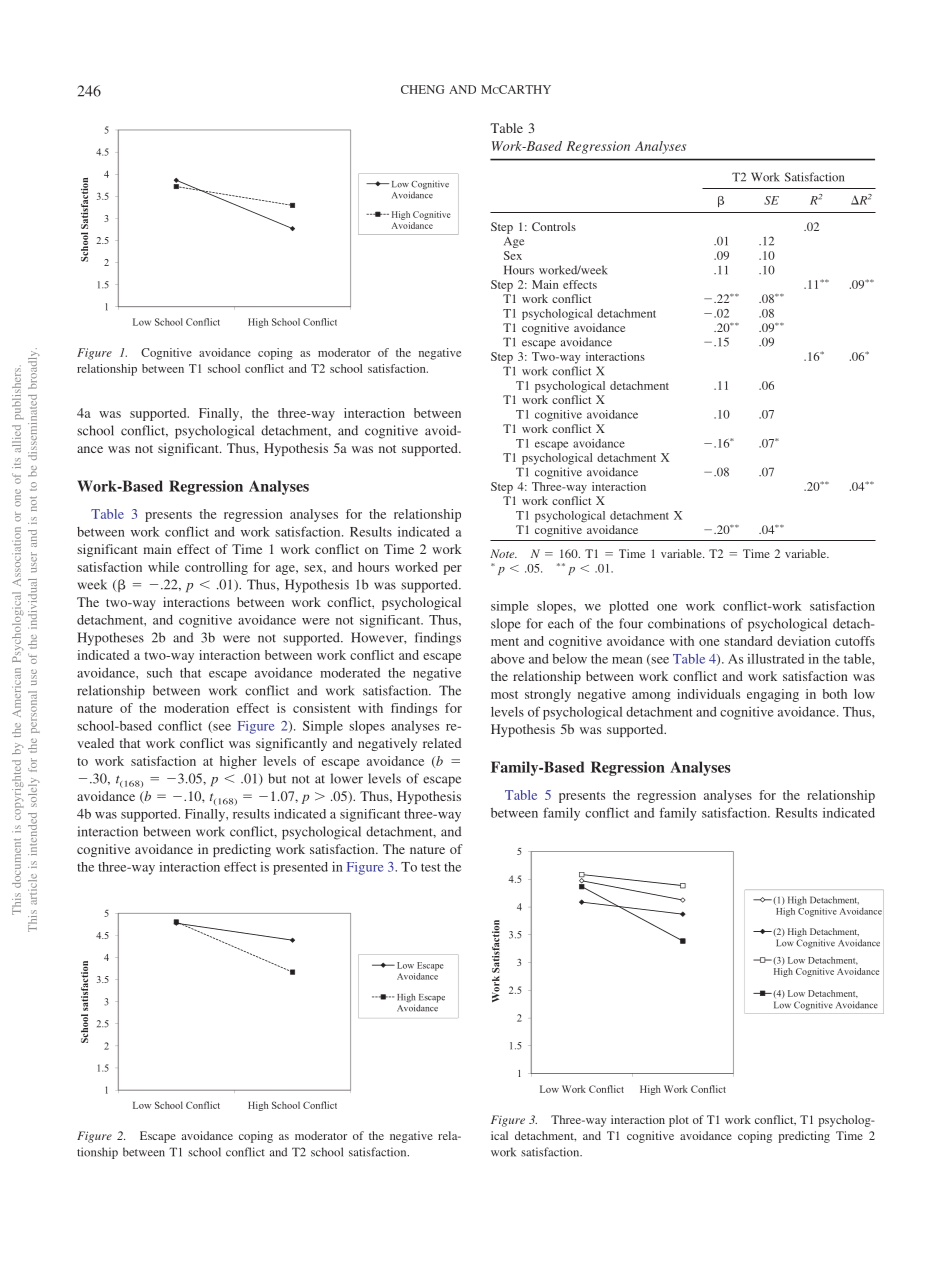 The height and width of the image is (1270, 952). I want to click on Hypotheses, so click(110, 639).
